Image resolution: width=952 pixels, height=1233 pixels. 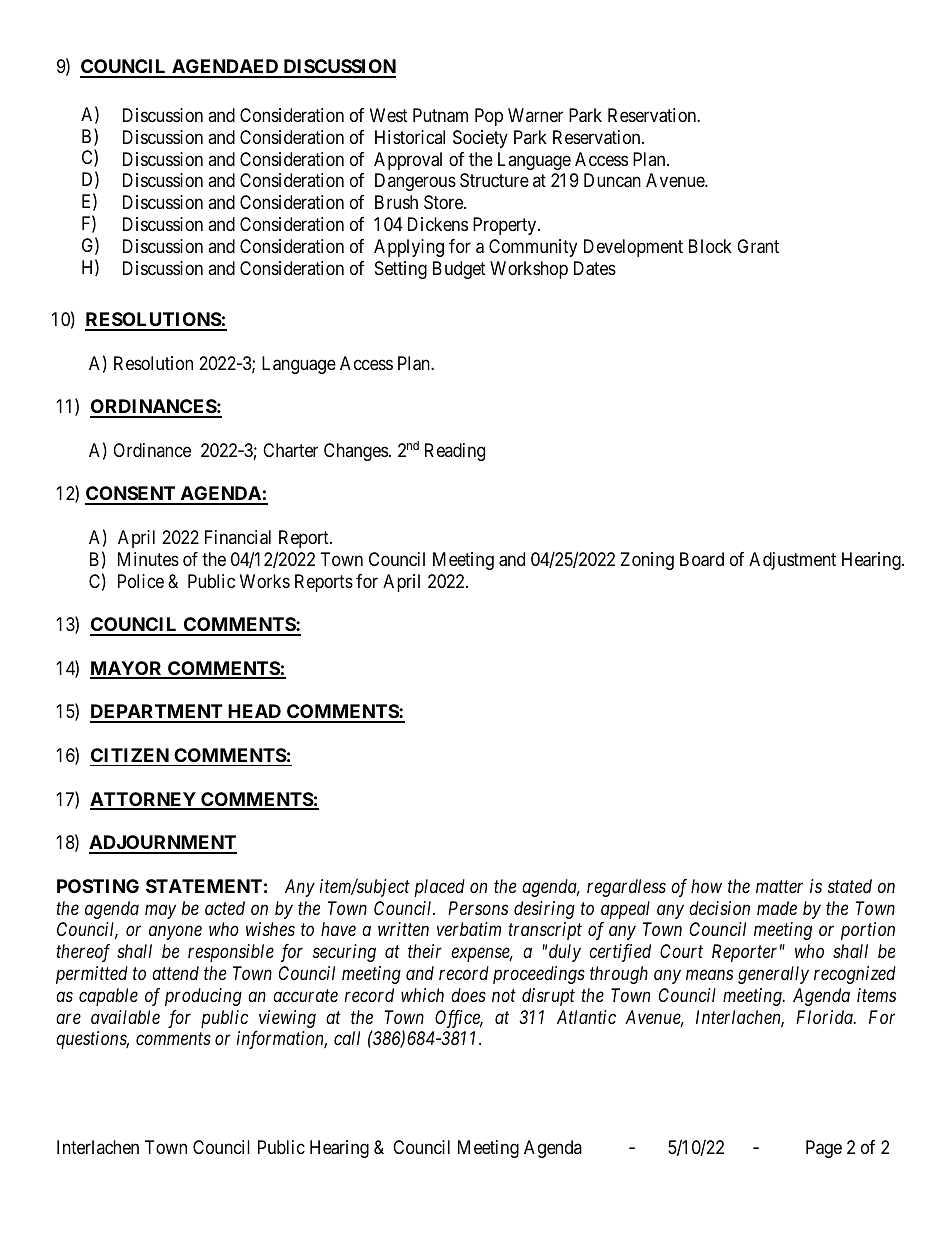 I want to click on matter, so click(x=779, y=887).
